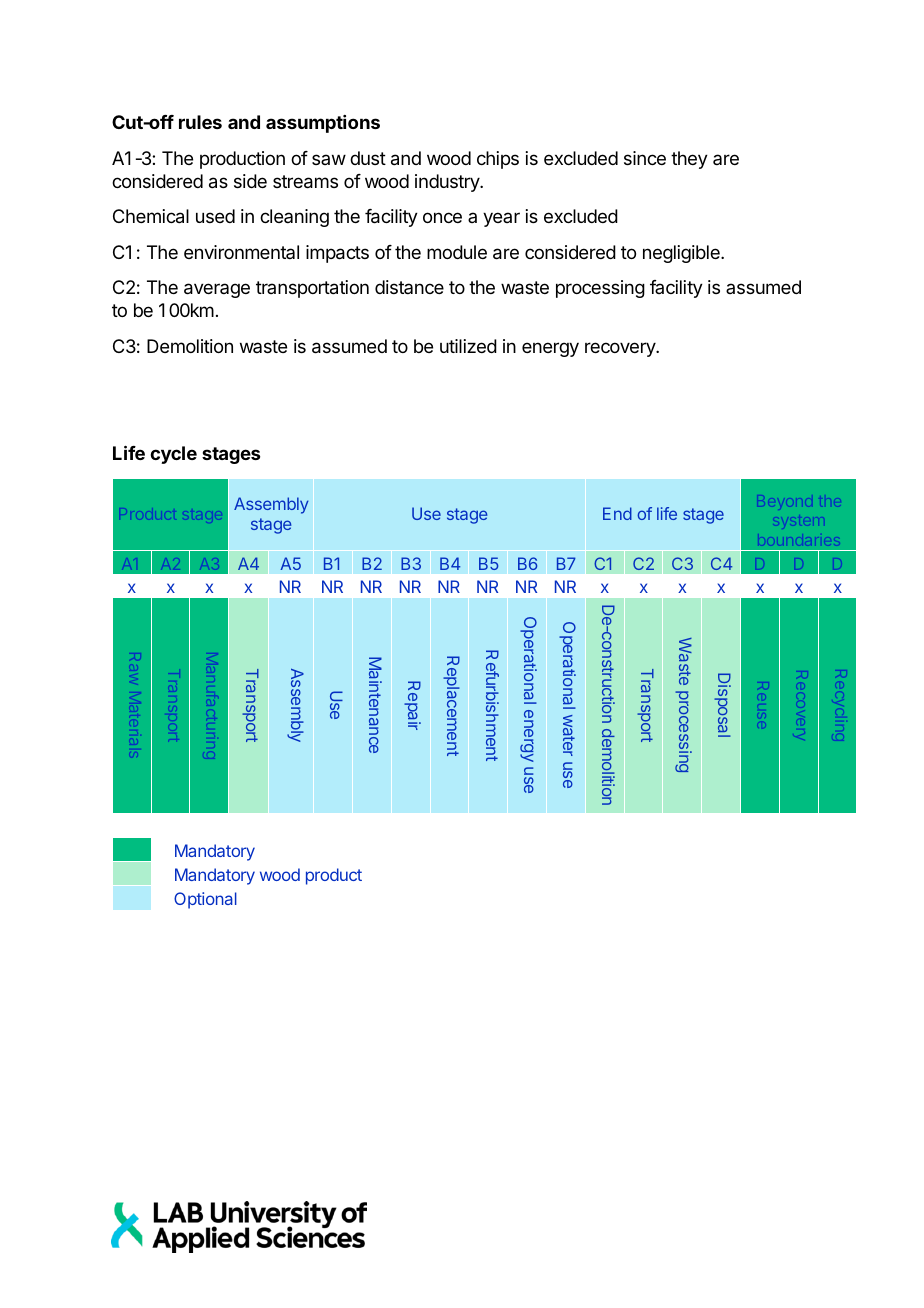  I want to click on since, so click(645, 158).
